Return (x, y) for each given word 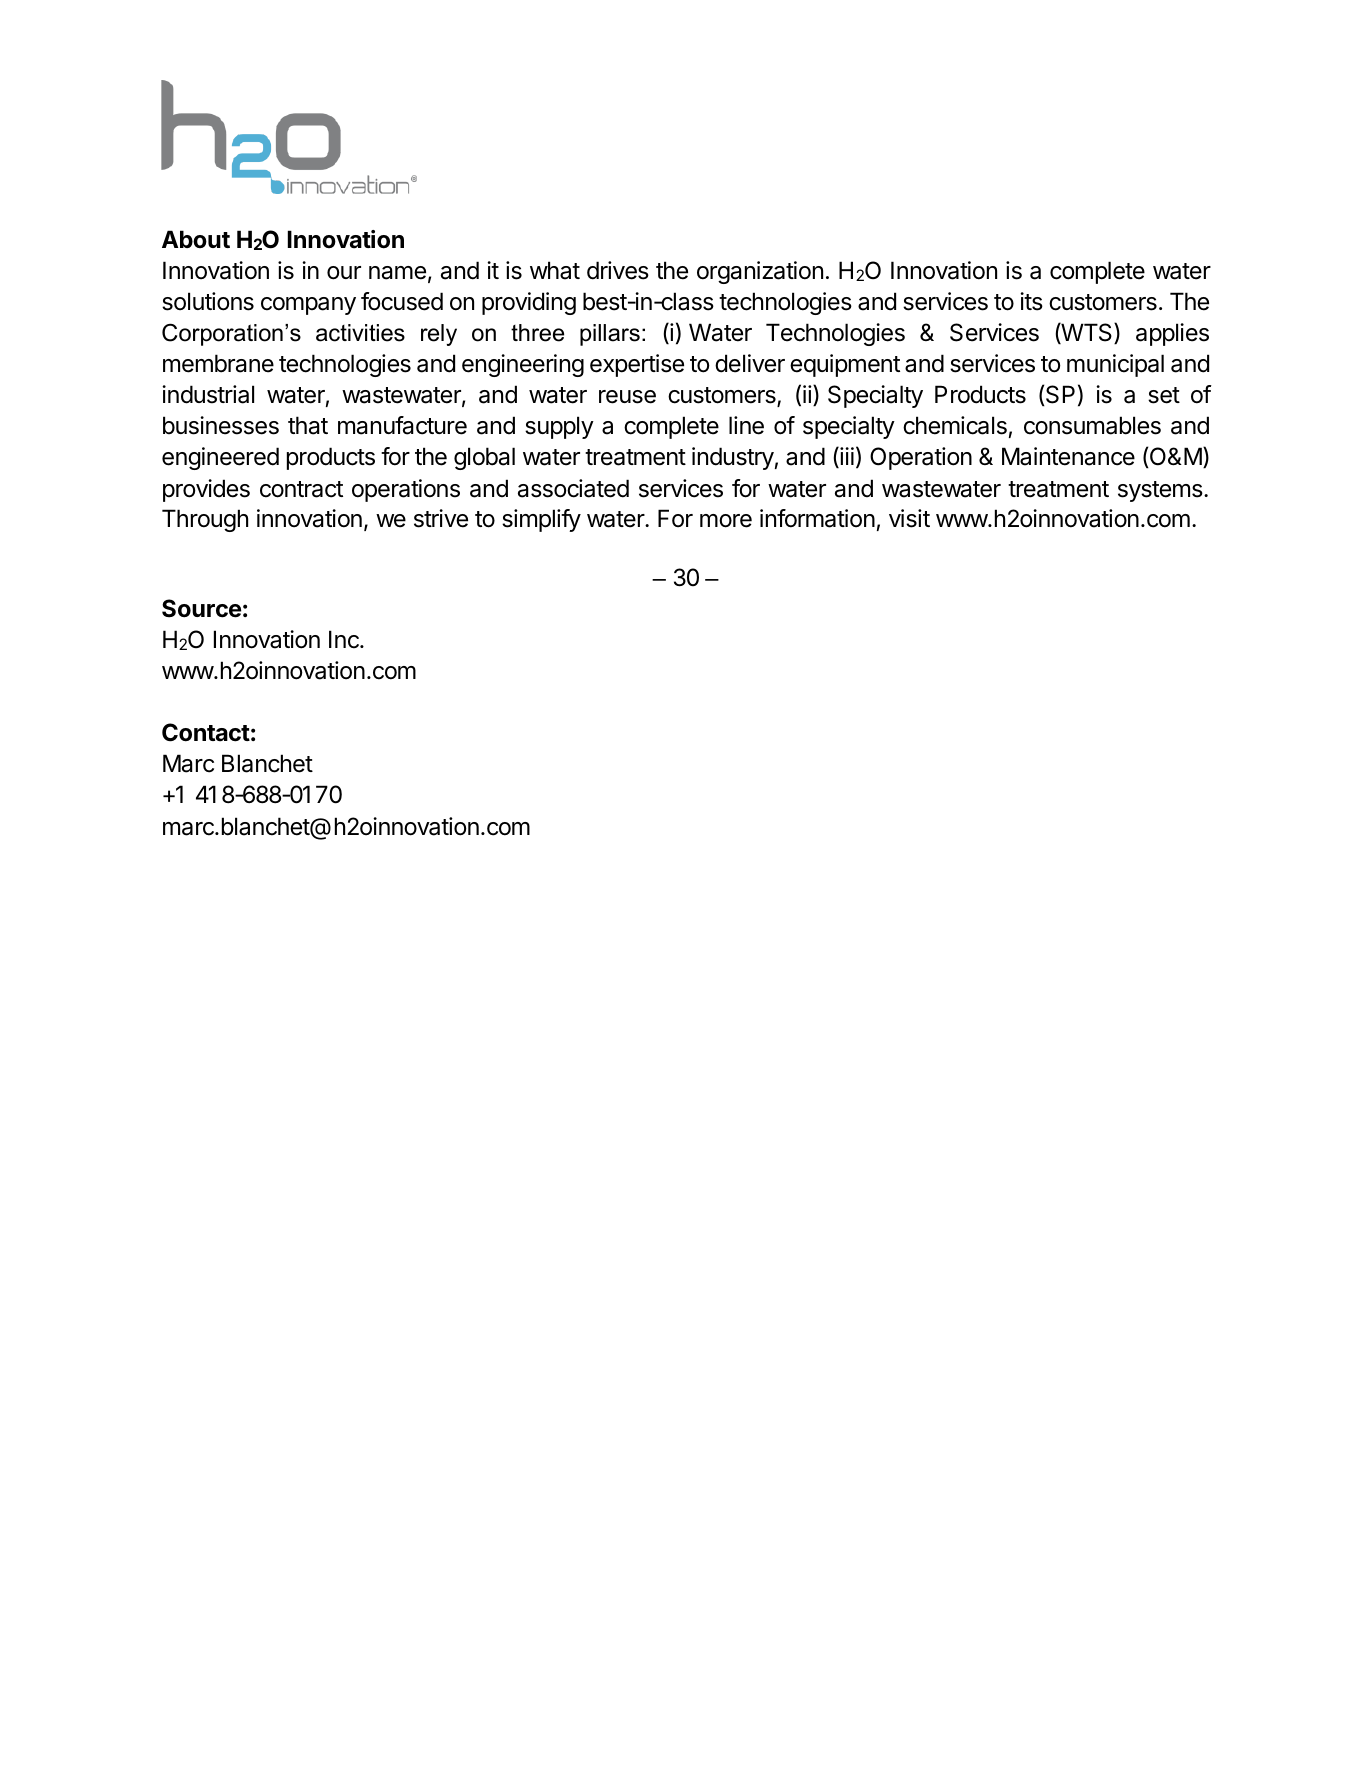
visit (909, 518)
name (397, 273)
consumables (1092, 425)
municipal (1115, 365)
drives (618, 270)
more (726, 521)
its (1031, 301)
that (308, 425)
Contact (206, 732)
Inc (345, 639)
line (746, 425)
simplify (541, 520)
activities (360, 333)
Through (205, 520)
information (817, 518)
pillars (610, 335)
